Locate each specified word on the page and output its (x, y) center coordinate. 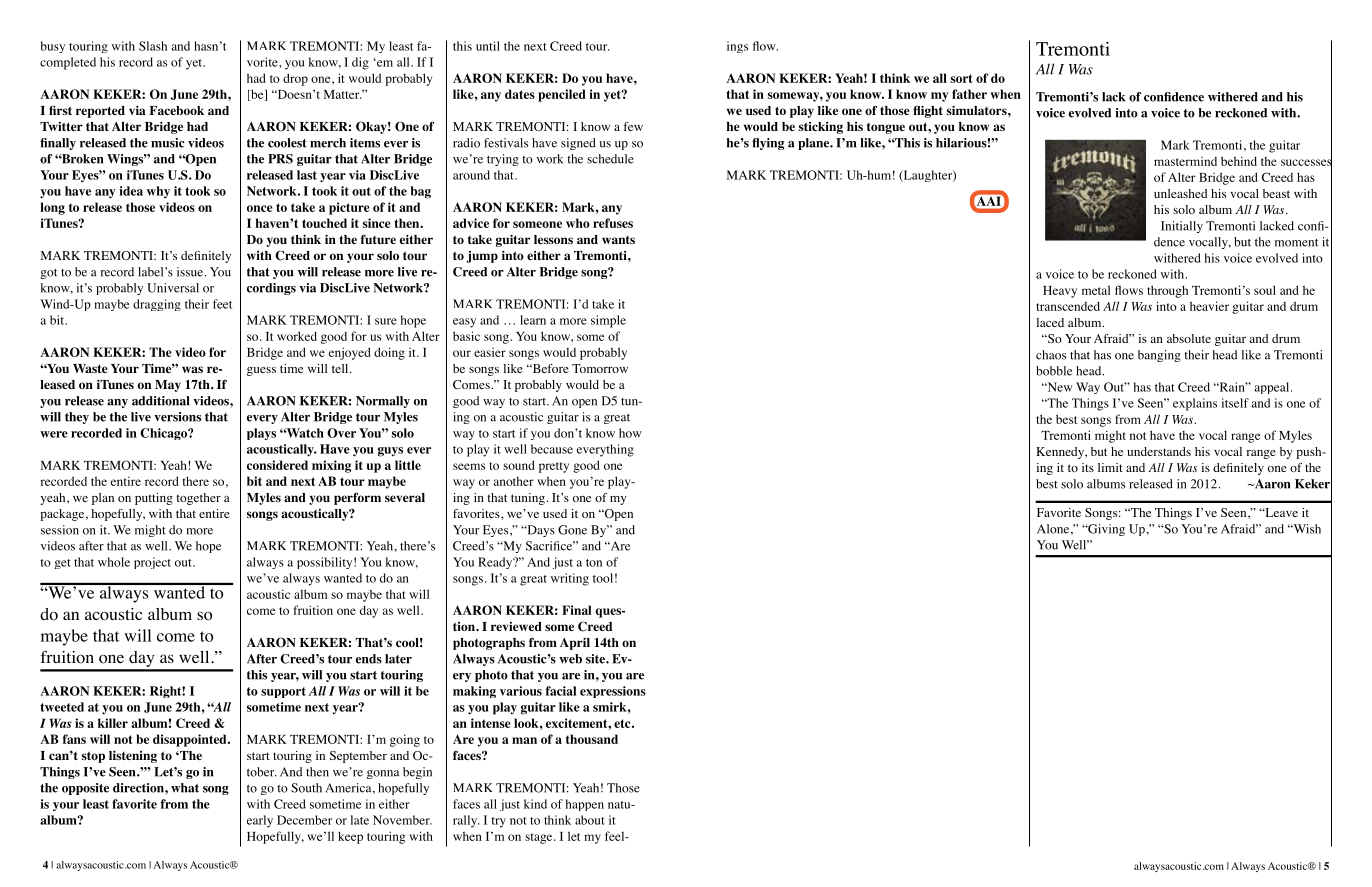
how (630, 433)
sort (962, 78)
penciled (562, 95)
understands (1159, 451)
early (260, 821)
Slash (153, 46)
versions (177, 417)
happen (585, 805)
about (590, 820)
